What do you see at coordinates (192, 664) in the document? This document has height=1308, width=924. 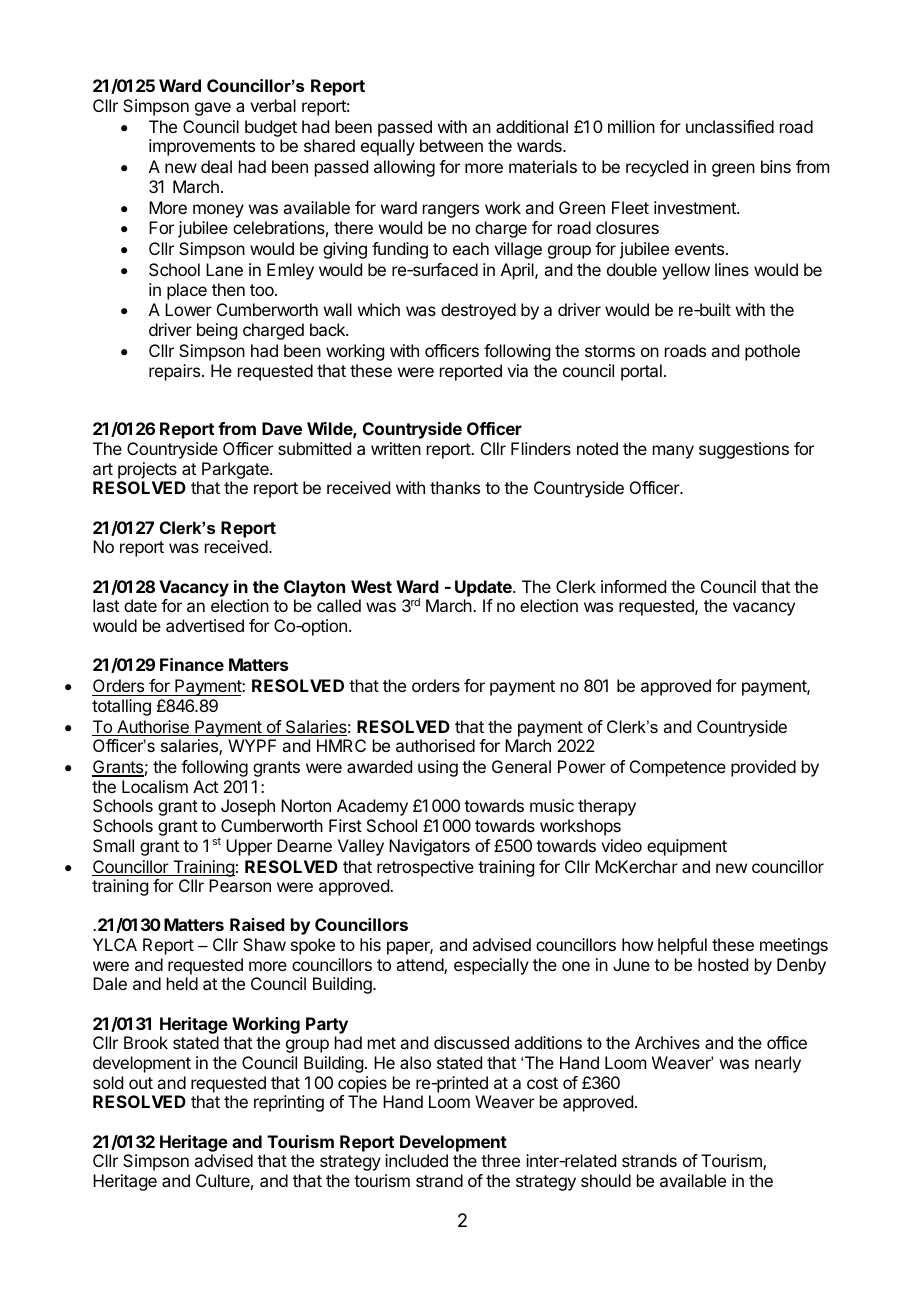 I see `Finance` at bounding box center [192, 664].
